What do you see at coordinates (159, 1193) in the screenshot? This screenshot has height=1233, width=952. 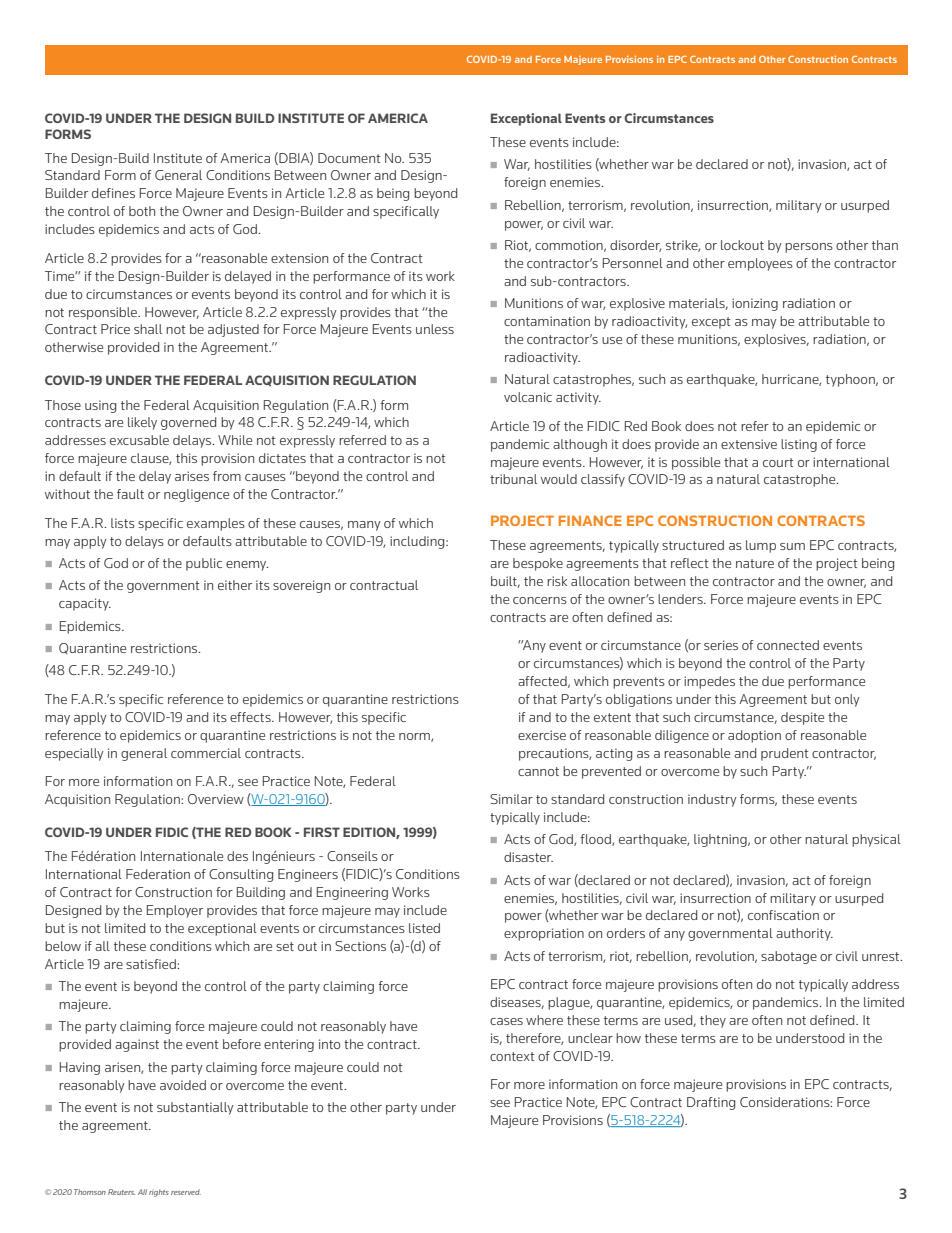 I see `rights` at bounding box center [159, 1193].
